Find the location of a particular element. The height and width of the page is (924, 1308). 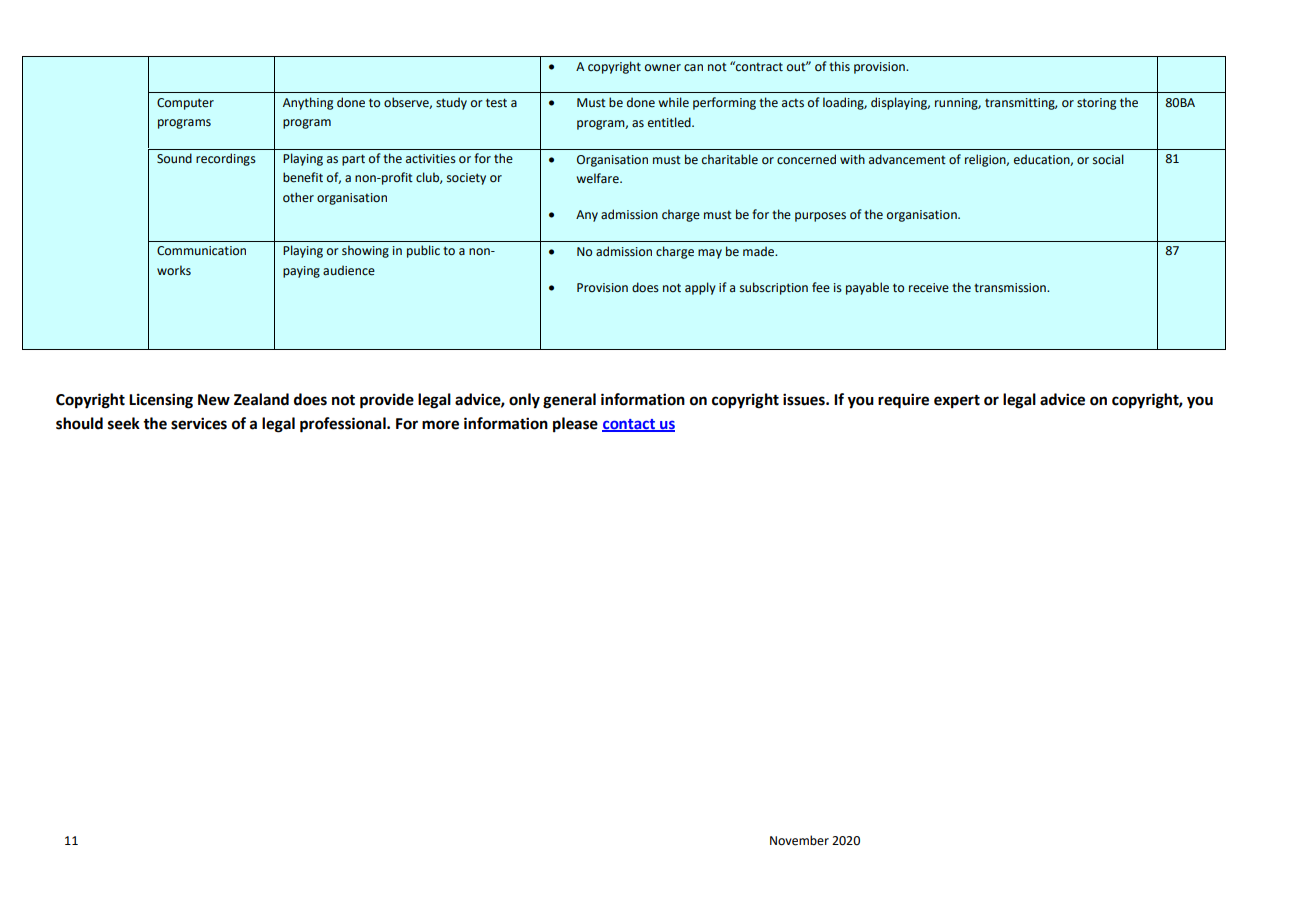

transmission is located at coordinates (1011, 288).
